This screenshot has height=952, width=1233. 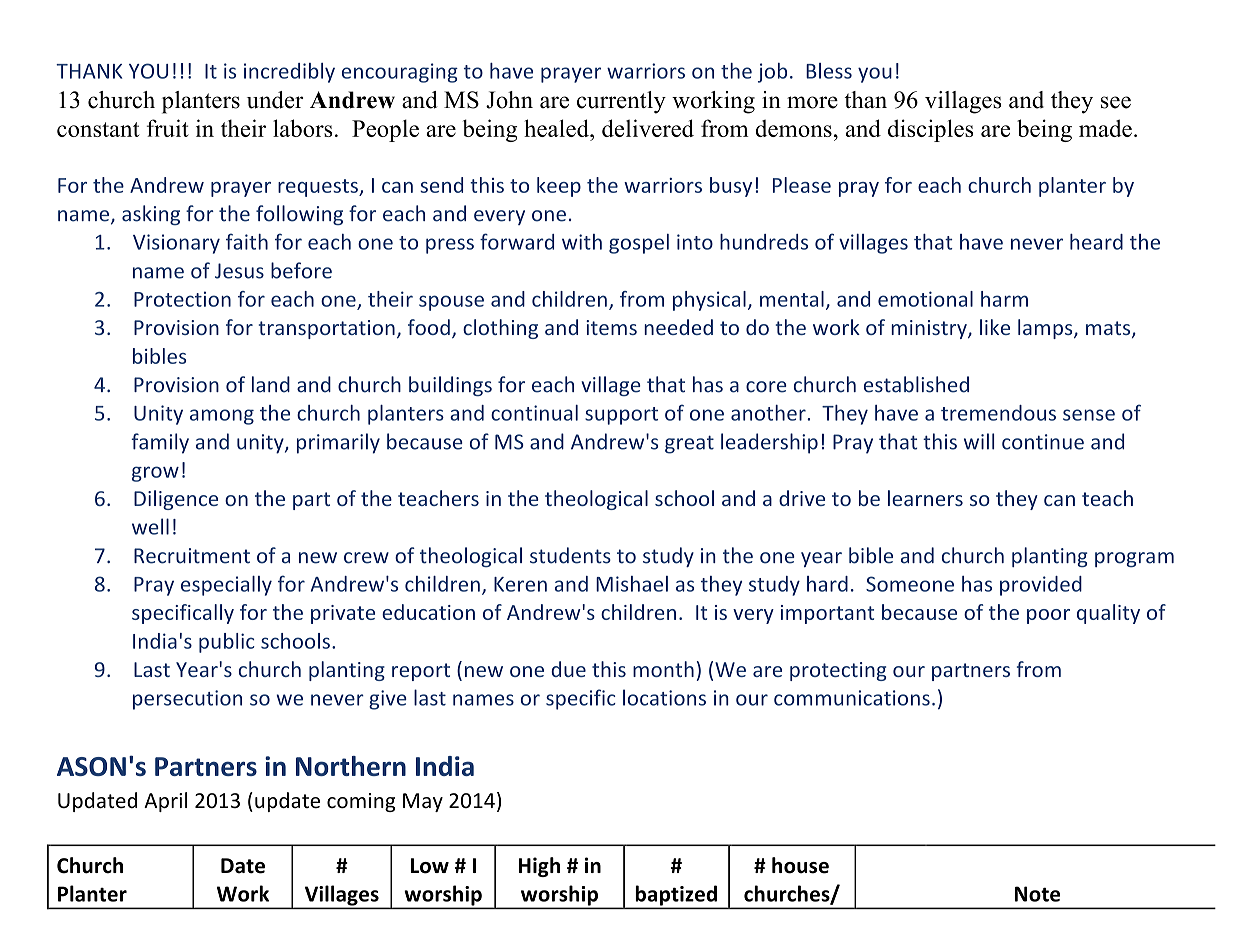 What do you see at coordinates (176, 500) in the screenshot?
I see `Diligence` at bounding box center [176, 500].
